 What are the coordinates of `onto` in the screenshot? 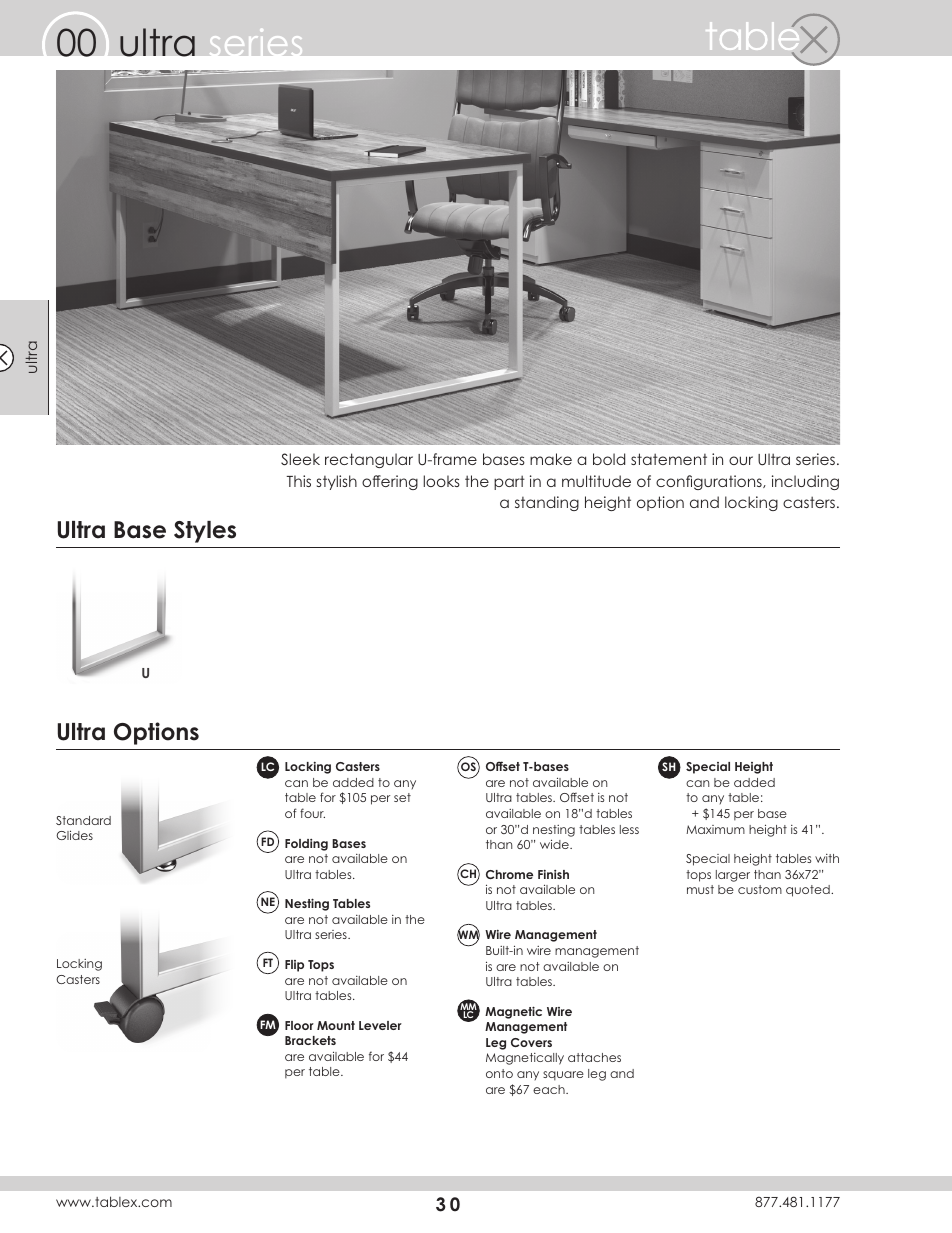 It's located at (499, 1073).
